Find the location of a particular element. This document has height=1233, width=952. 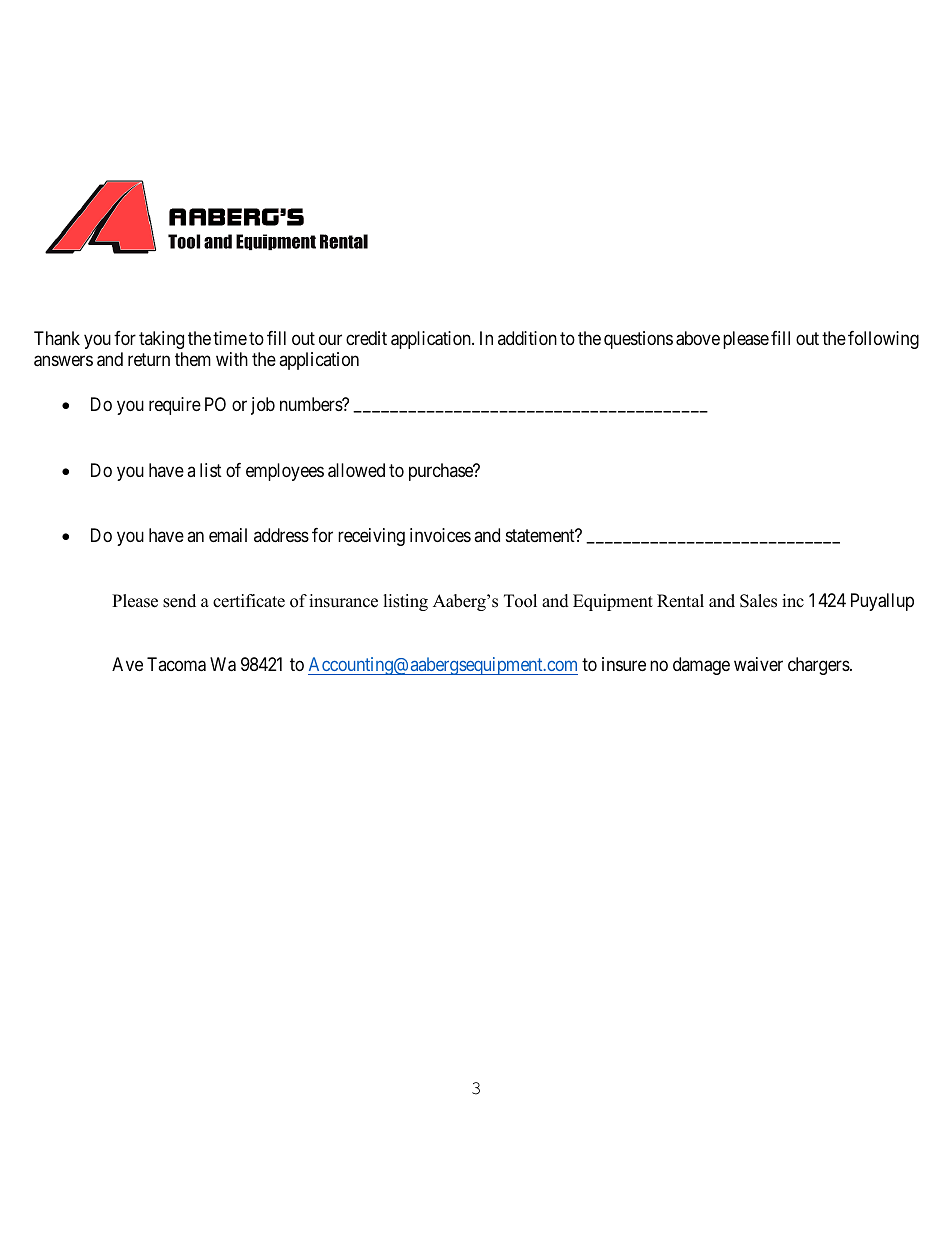

insure is located at coordinates (624, 664).
